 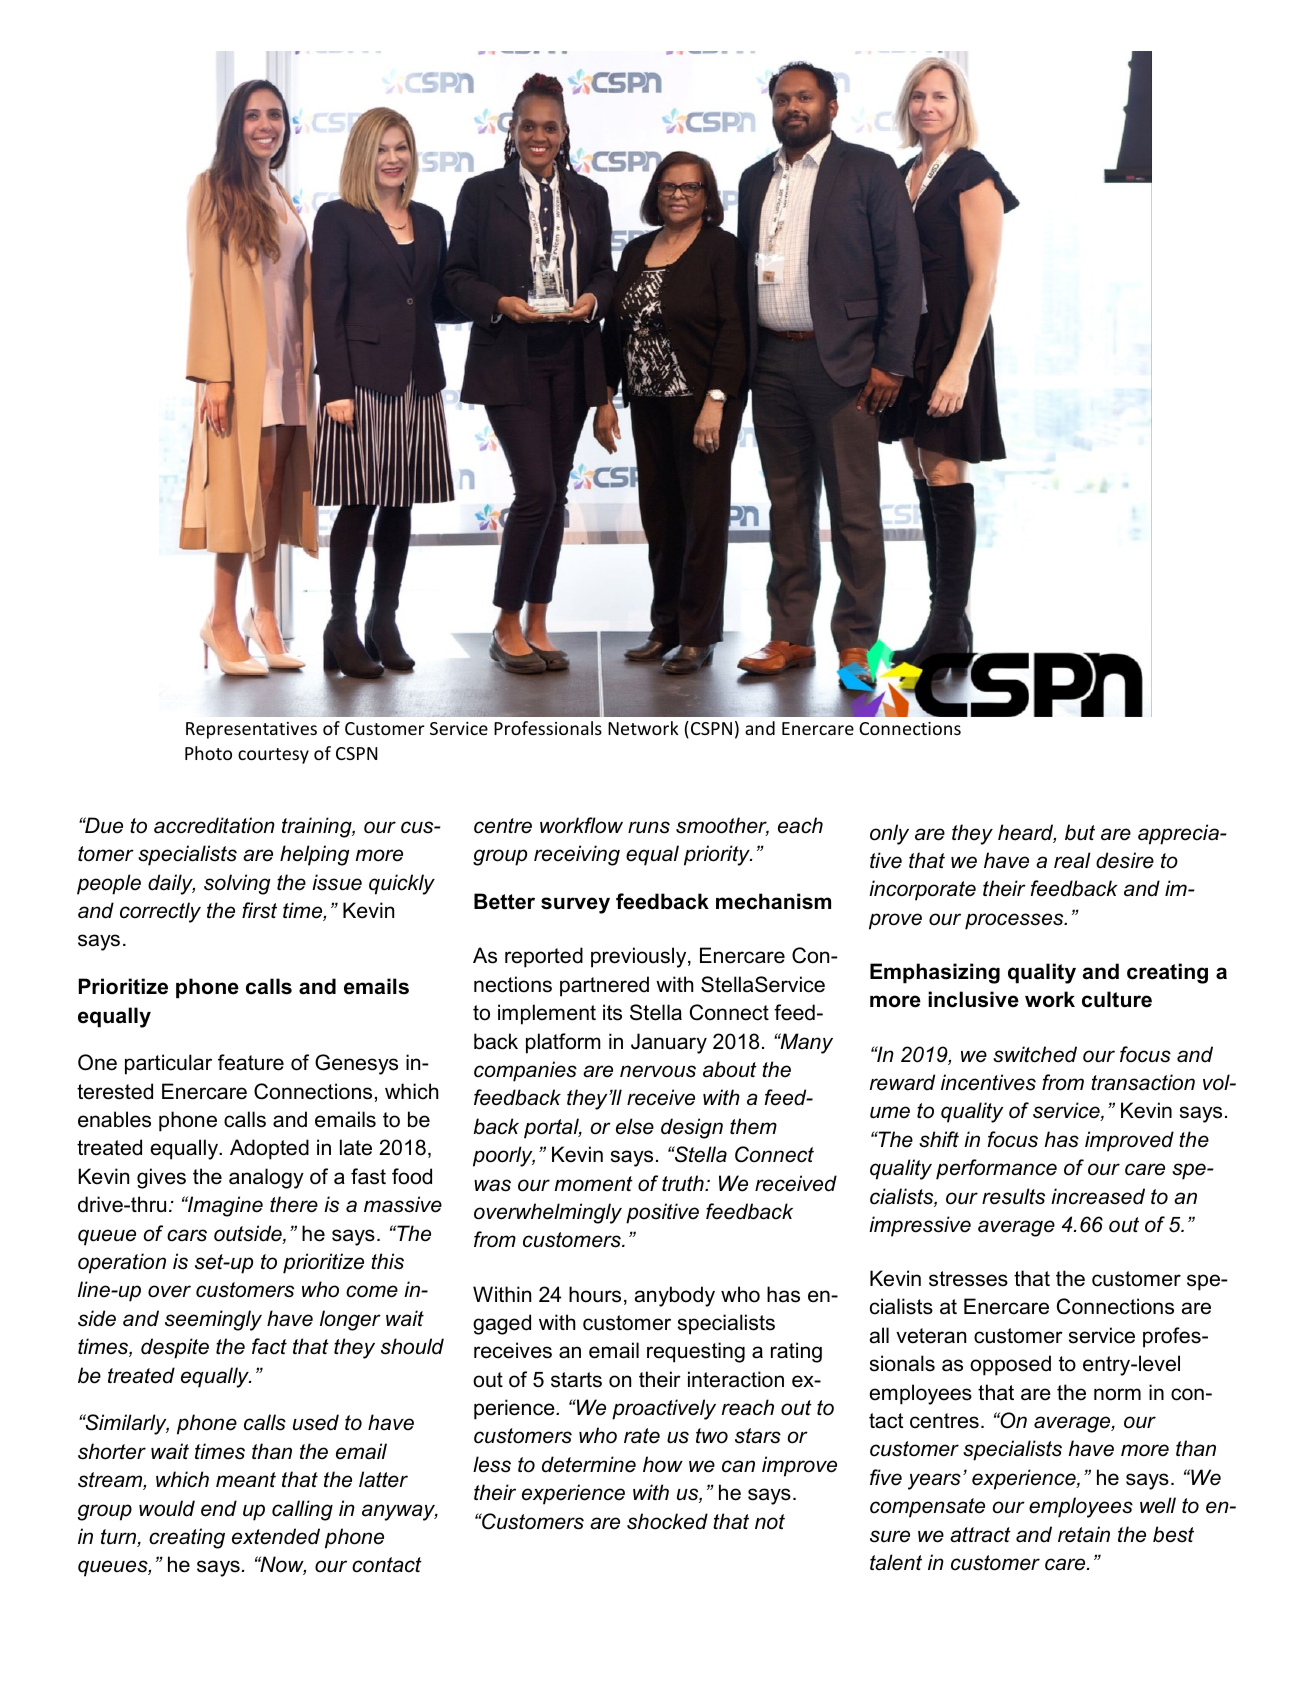 I want to click on processes, so click(x=1015, y=921).
